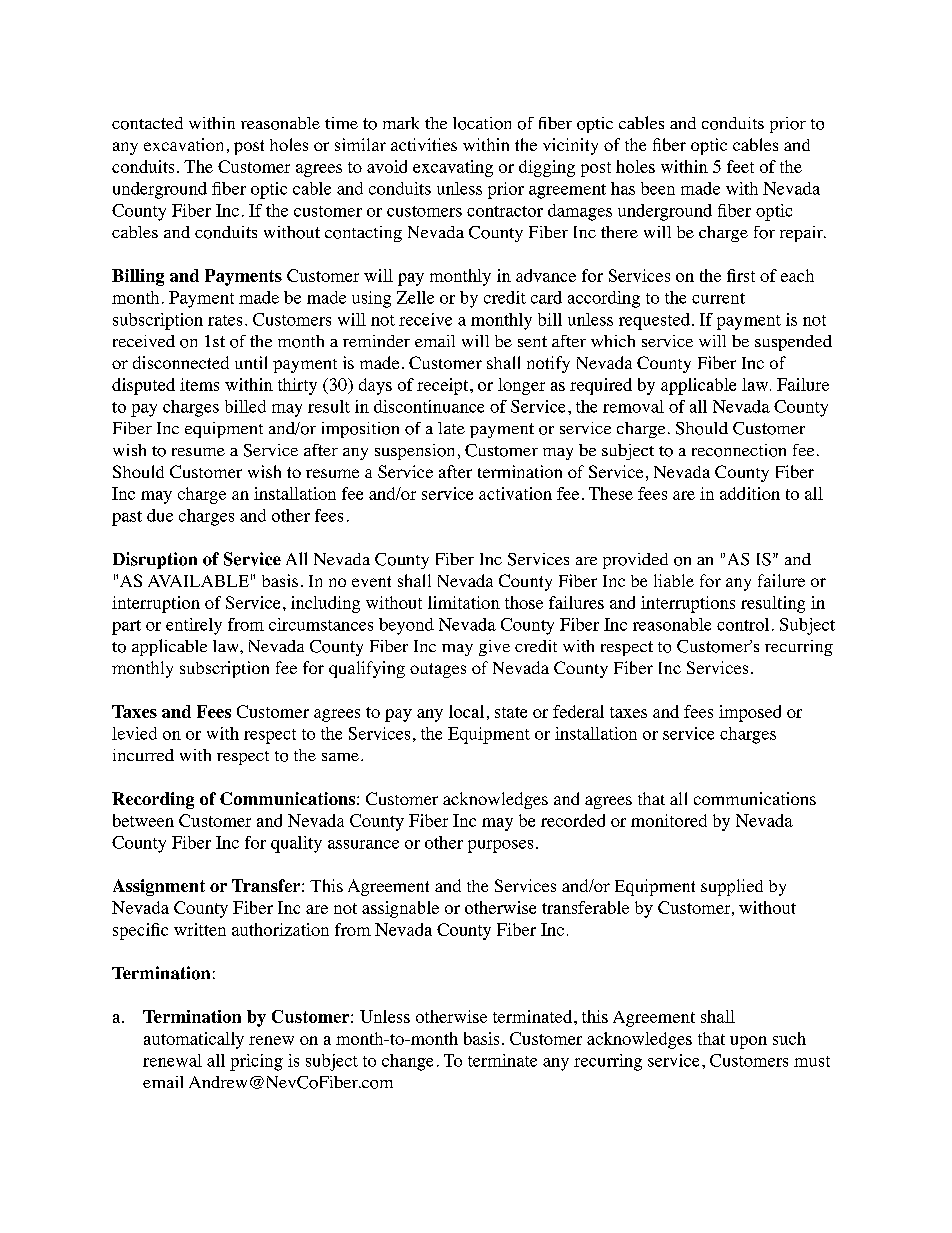  Describe the element at coordinates (407, 1062) in the image. I see `change` at that location.
